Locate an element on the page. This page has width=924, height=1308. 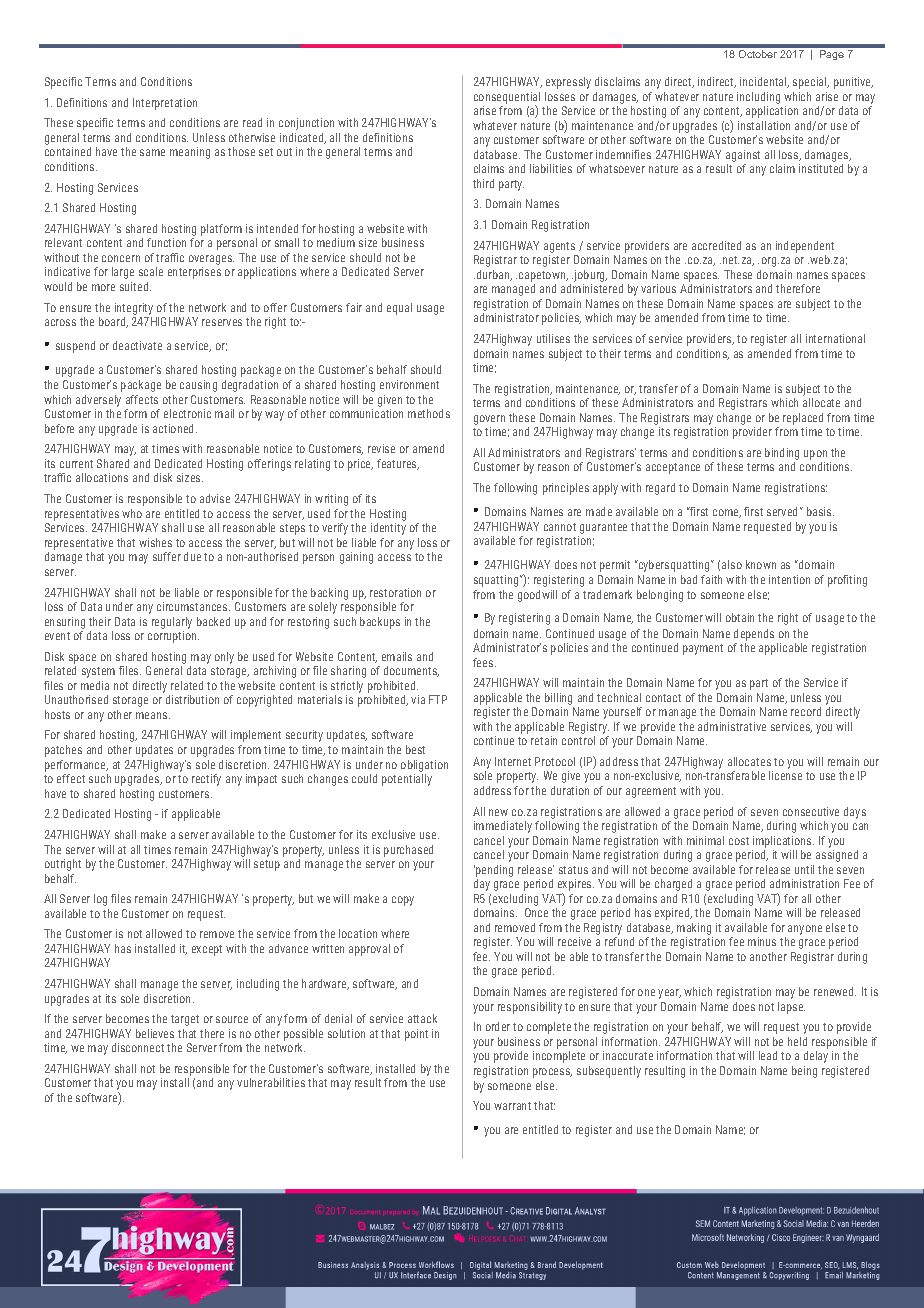
rectify is located at coordinates (206, 780).
